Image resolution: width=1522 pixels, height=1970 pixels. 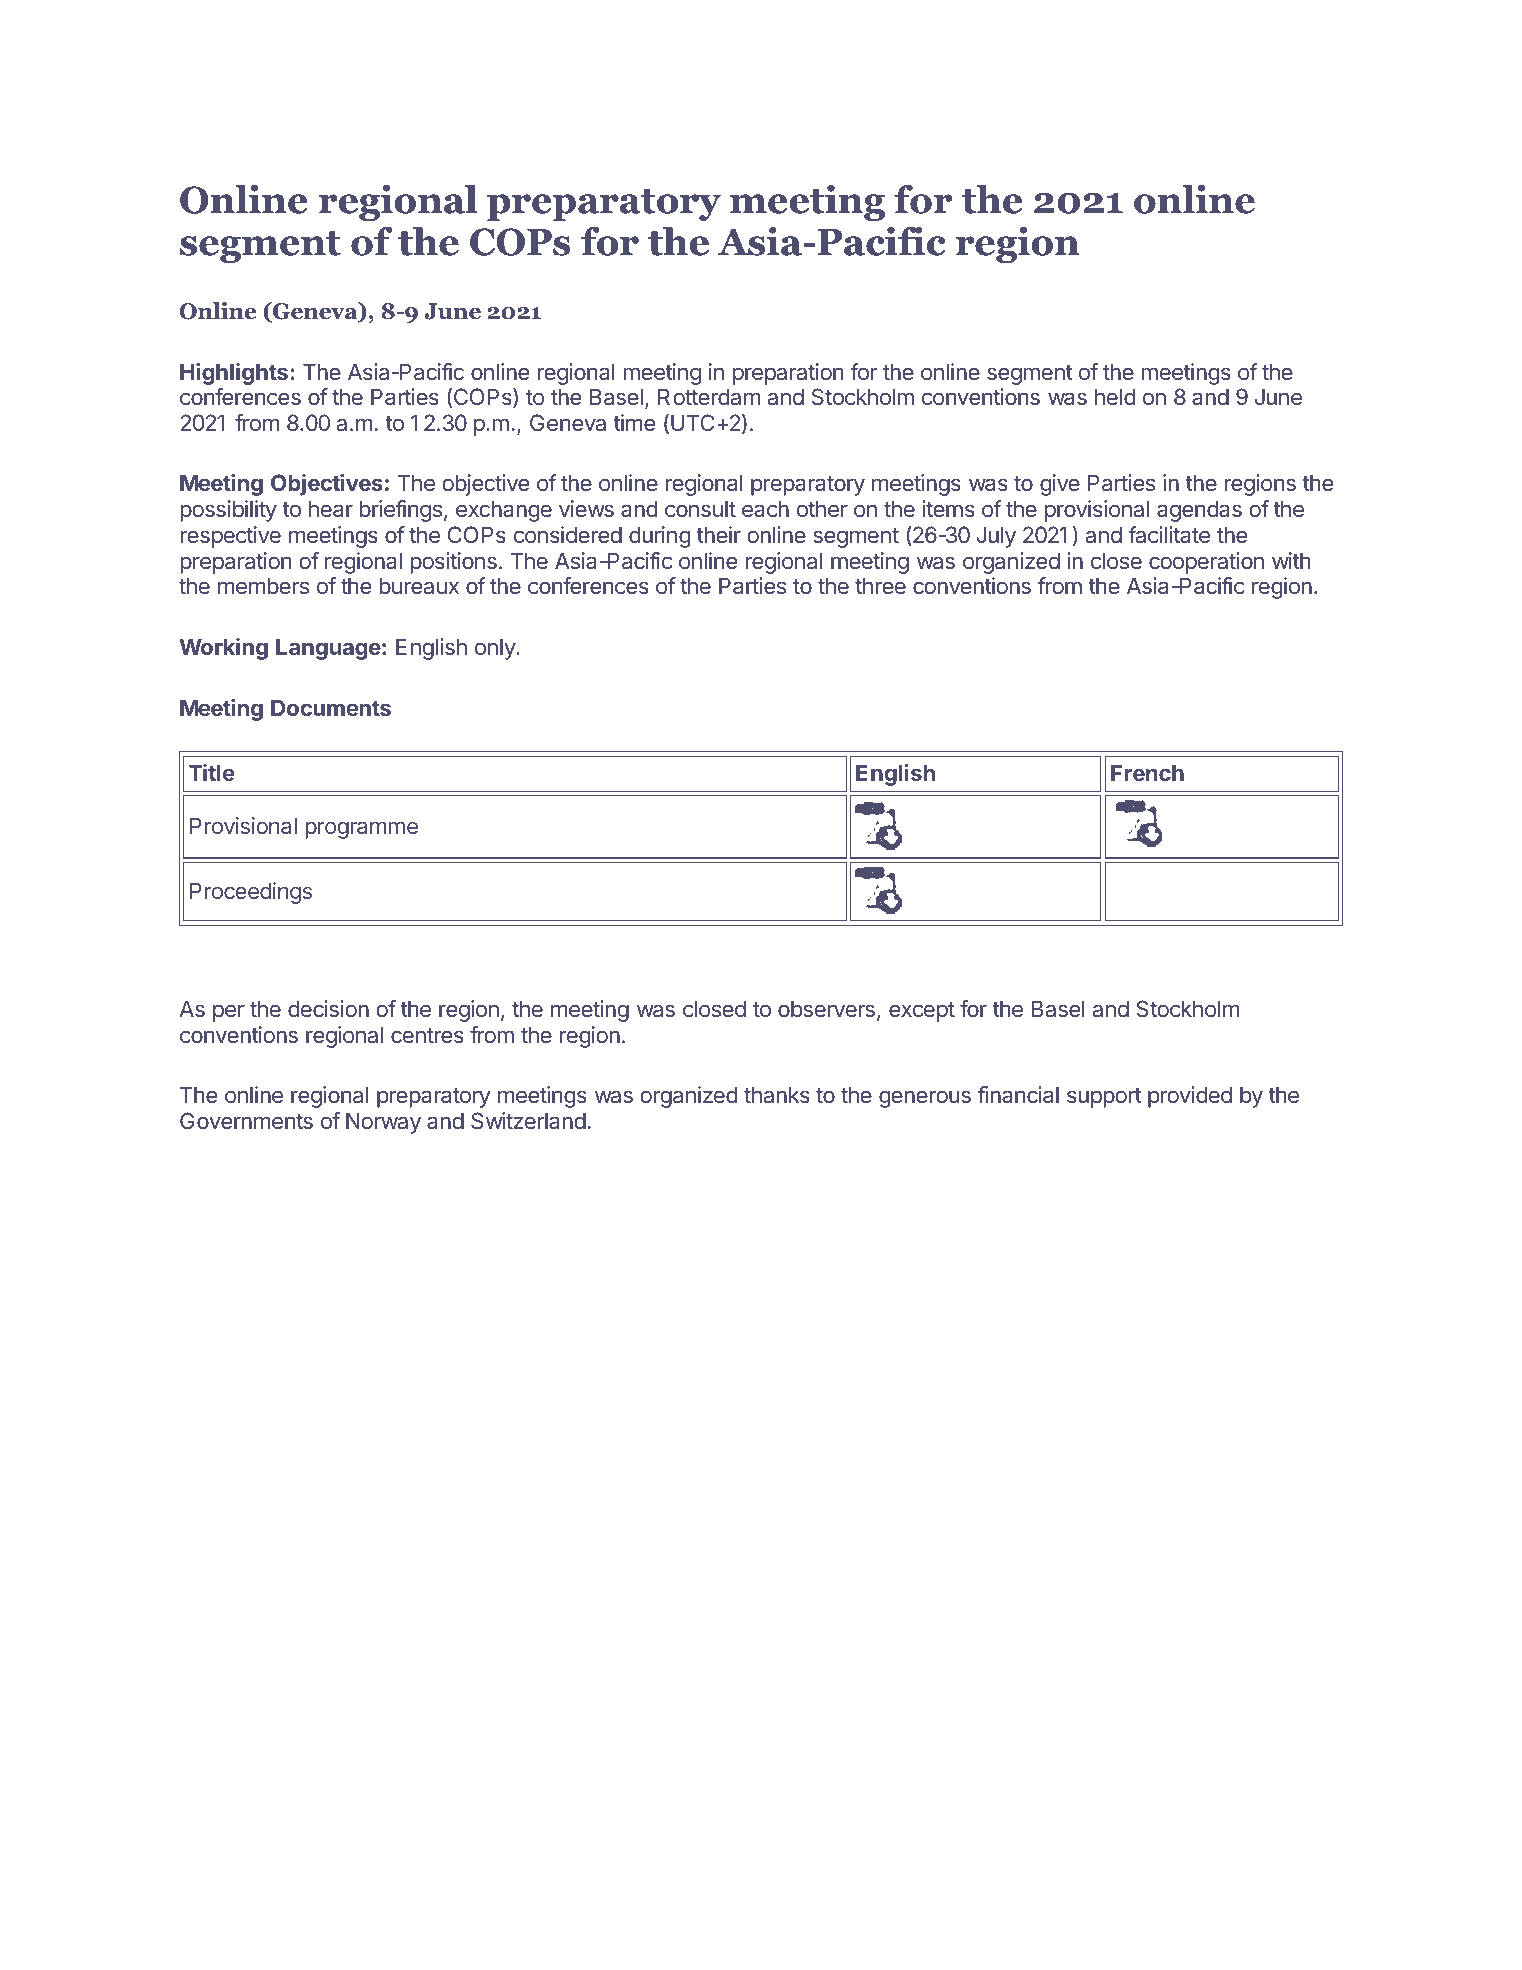 What do you see at coordinates (777, 1095) in the screenshot?
I see `thanks` at bounding box center [777, 1095].
